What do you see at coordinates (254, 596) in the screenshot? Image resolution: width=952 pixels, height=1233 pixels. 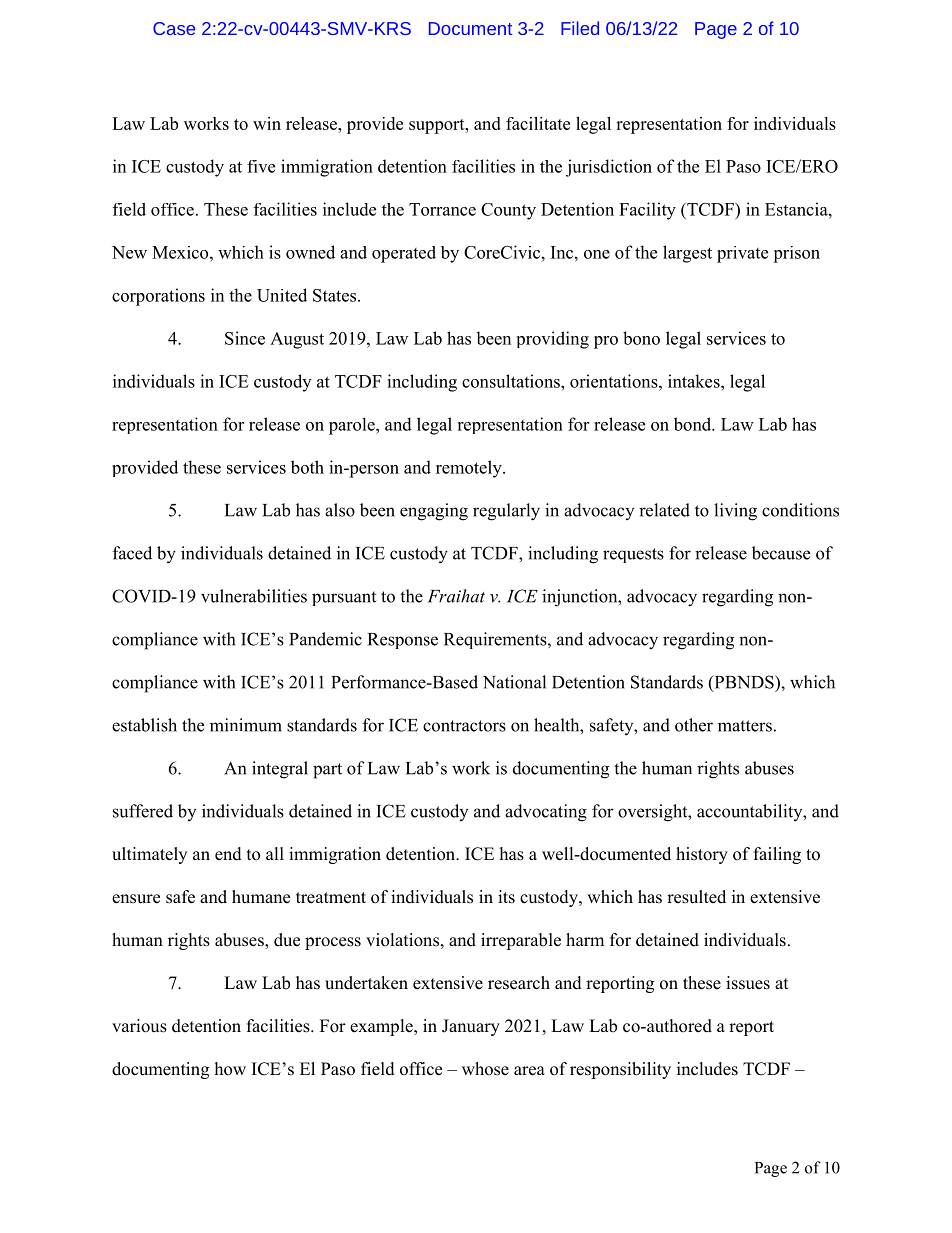 I see `vulnerabilities` at bounding box center [254, 596].
